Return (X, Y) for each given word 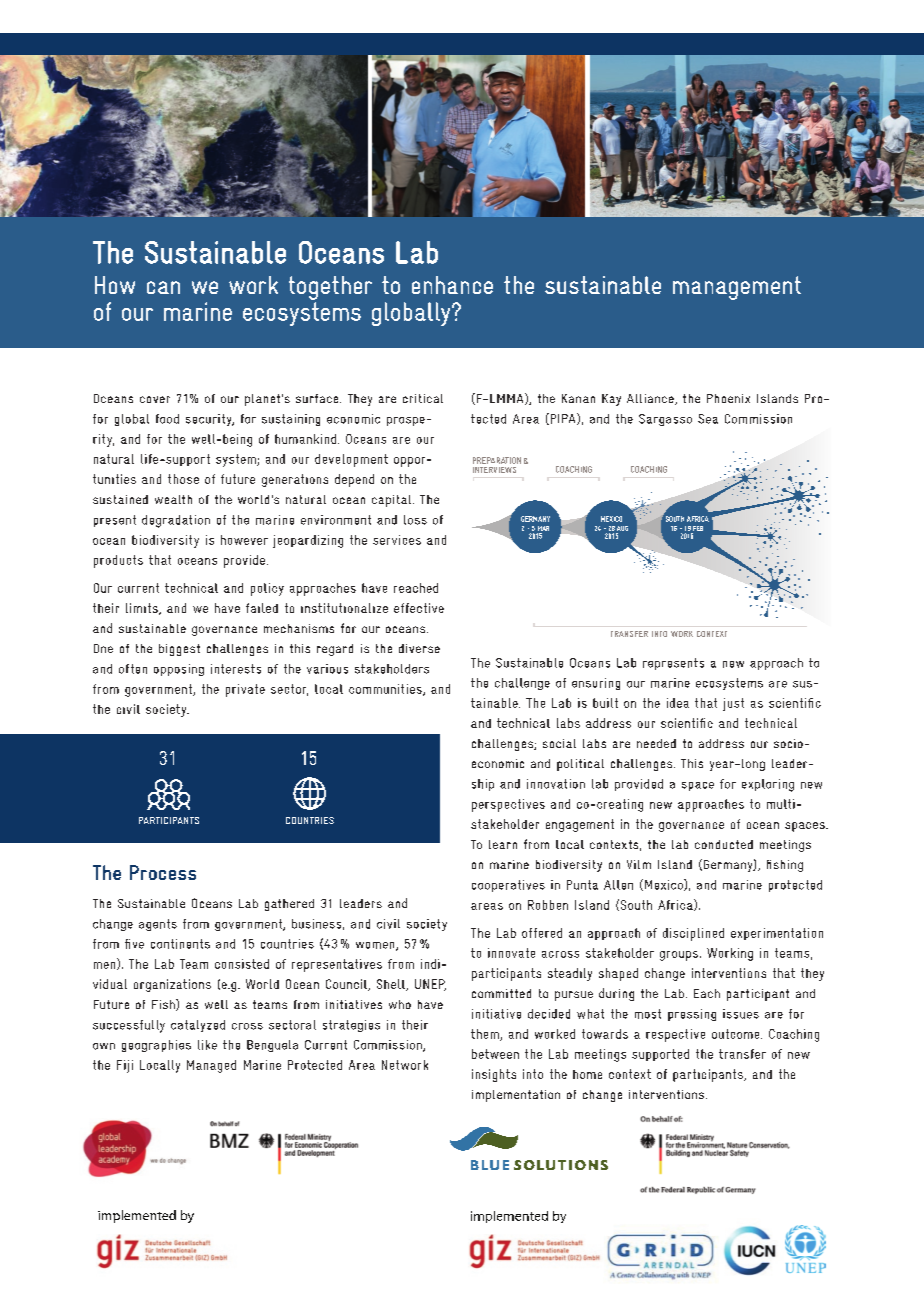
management (737, 288)
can (163, 287)
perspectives (508, 805)
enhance (452, 285)
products (118, 561)
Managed (211, 1066)
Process (163, 872)
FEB (698, 528)
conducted (724, 844)
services (397, 540)
